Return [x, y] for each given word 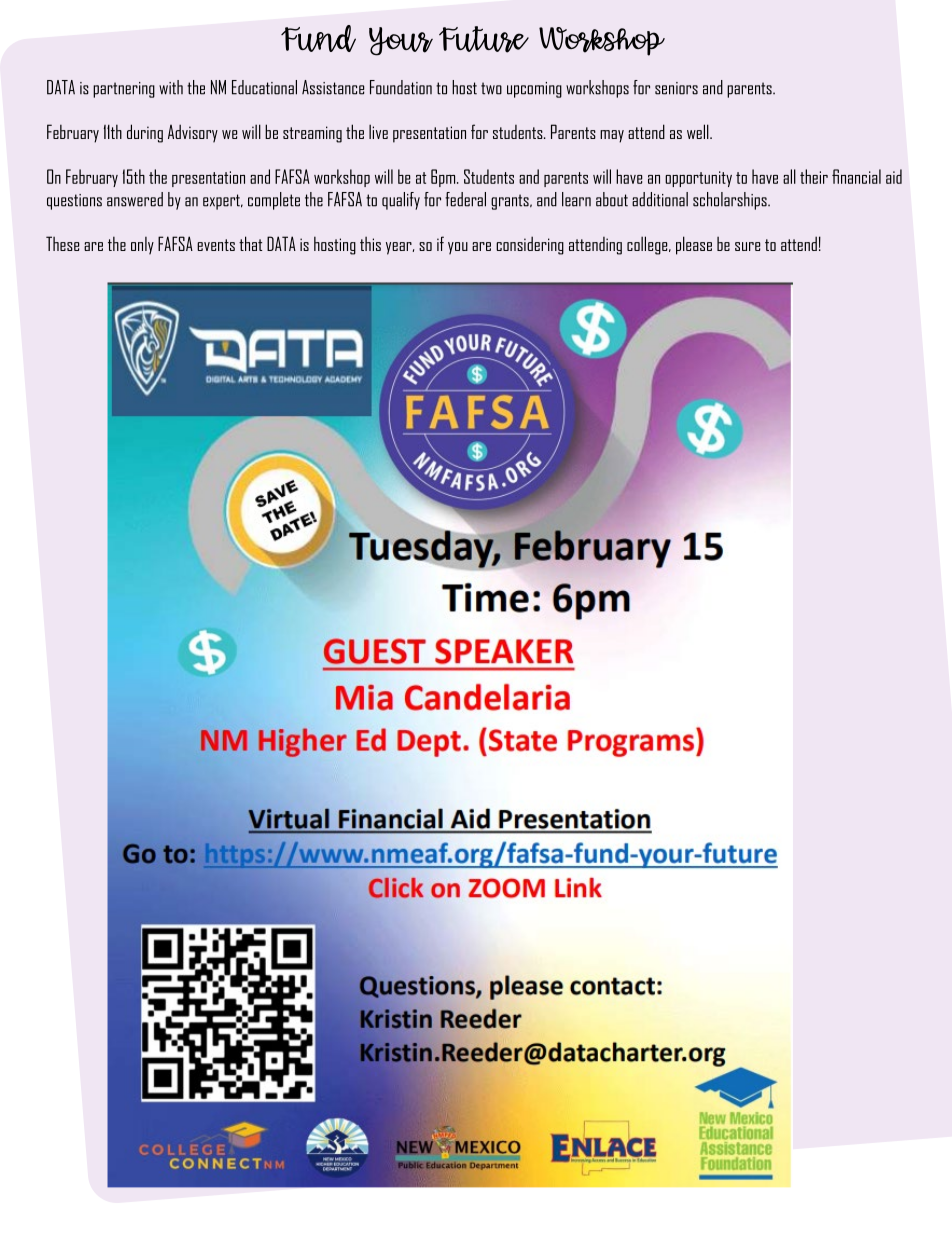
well [699, 131]
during [145, 133]
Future [484, 39]
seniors [676, 88]
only [142, 246]
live [378, 131]
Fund [318, 38]
